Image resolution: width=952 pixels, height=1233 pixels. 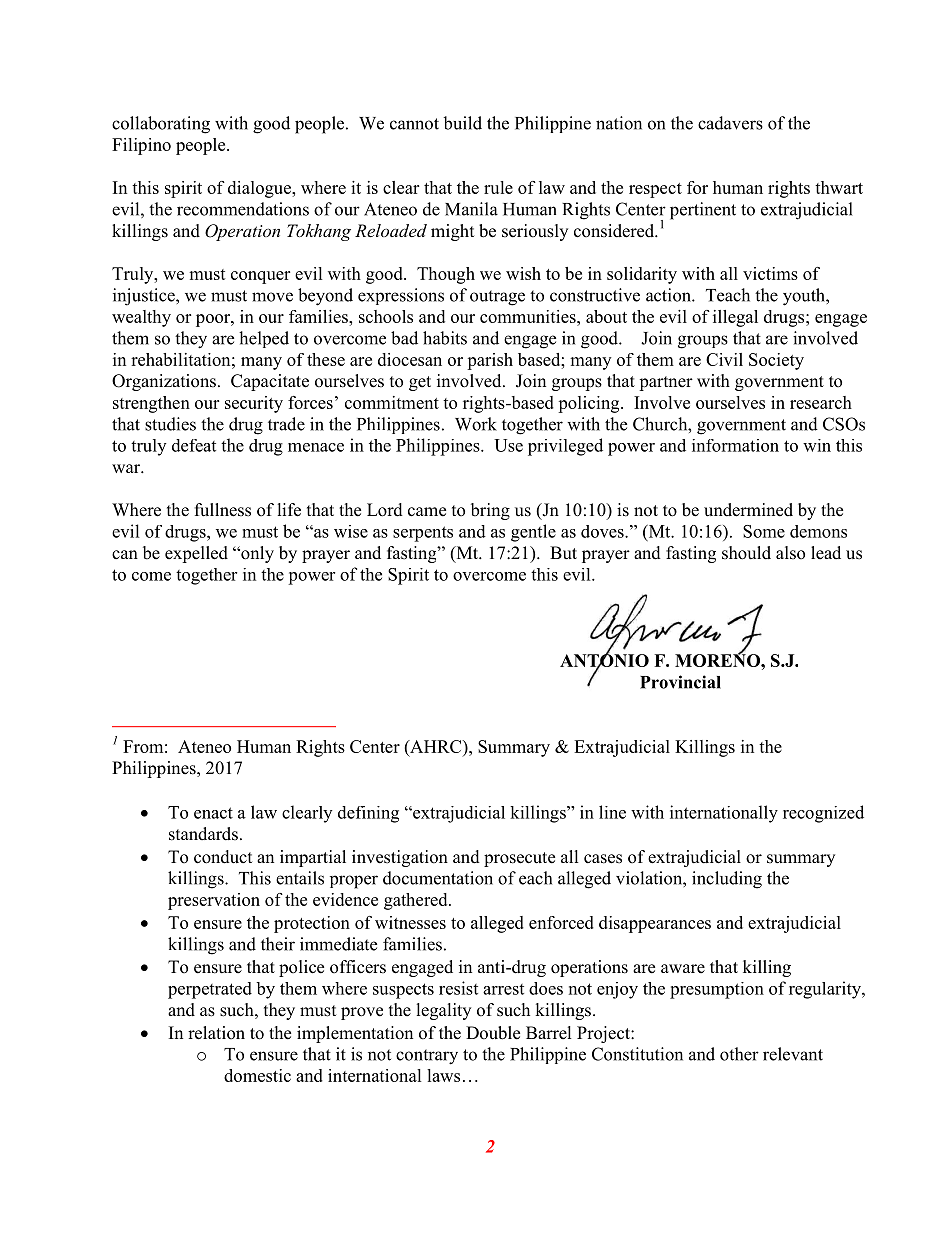 I want to click on build, so click(x=462, y=123).
